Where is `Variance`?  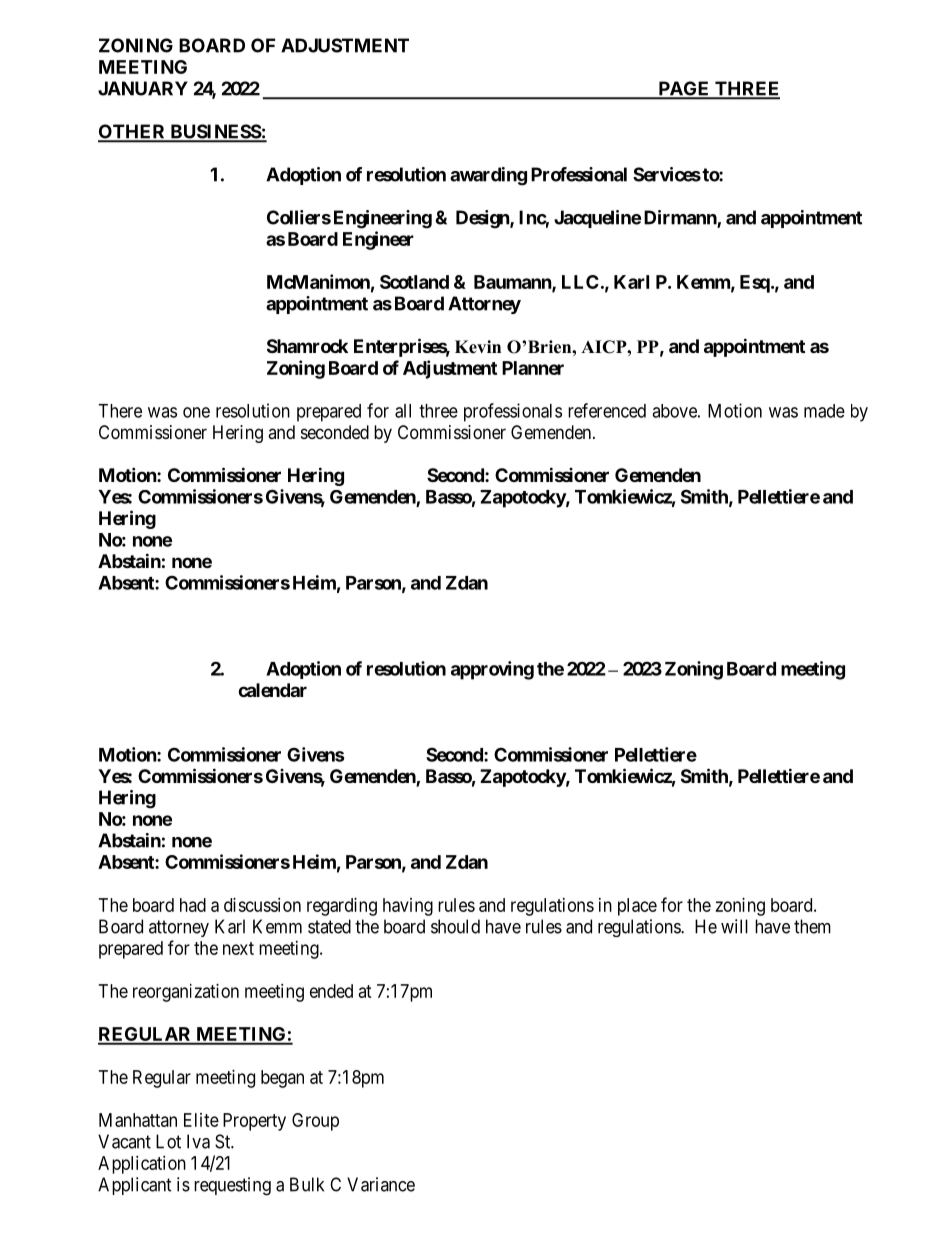 Variance is located at coordinates (381, 1184).
